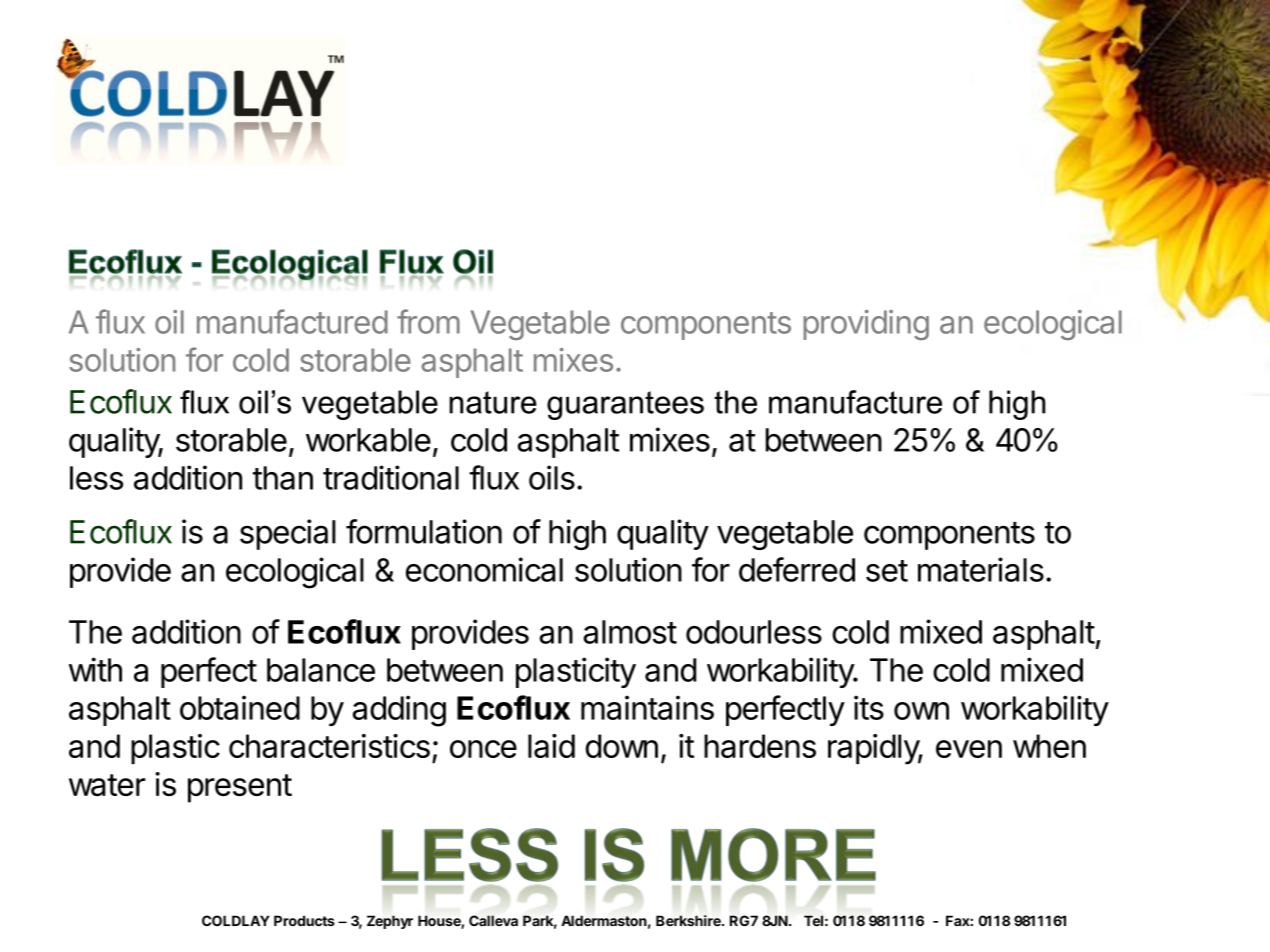  I want to click on set, so click(887, 571).
